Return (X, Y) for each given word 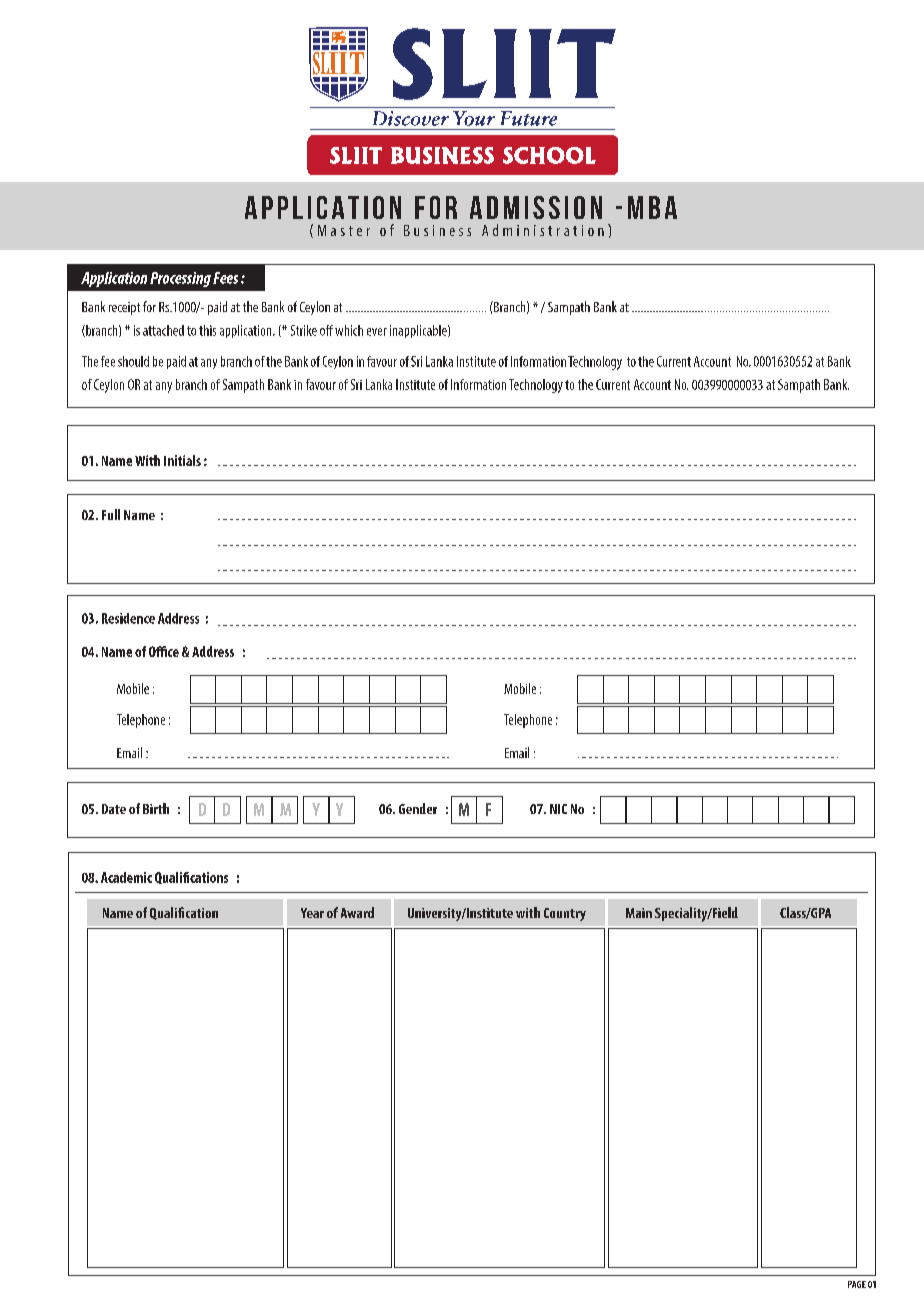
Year (312, 913)
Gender (418, 808)
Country (565, 914)
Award (357, 912)
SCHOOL (549, 155)
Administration (543, 230)
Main (639, 913)
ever (377, 332)
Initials (182, 460)
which (349, 330)
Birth (156, 808)
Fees (225, 278)
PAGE (857, 1284)
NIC (558, 809)
